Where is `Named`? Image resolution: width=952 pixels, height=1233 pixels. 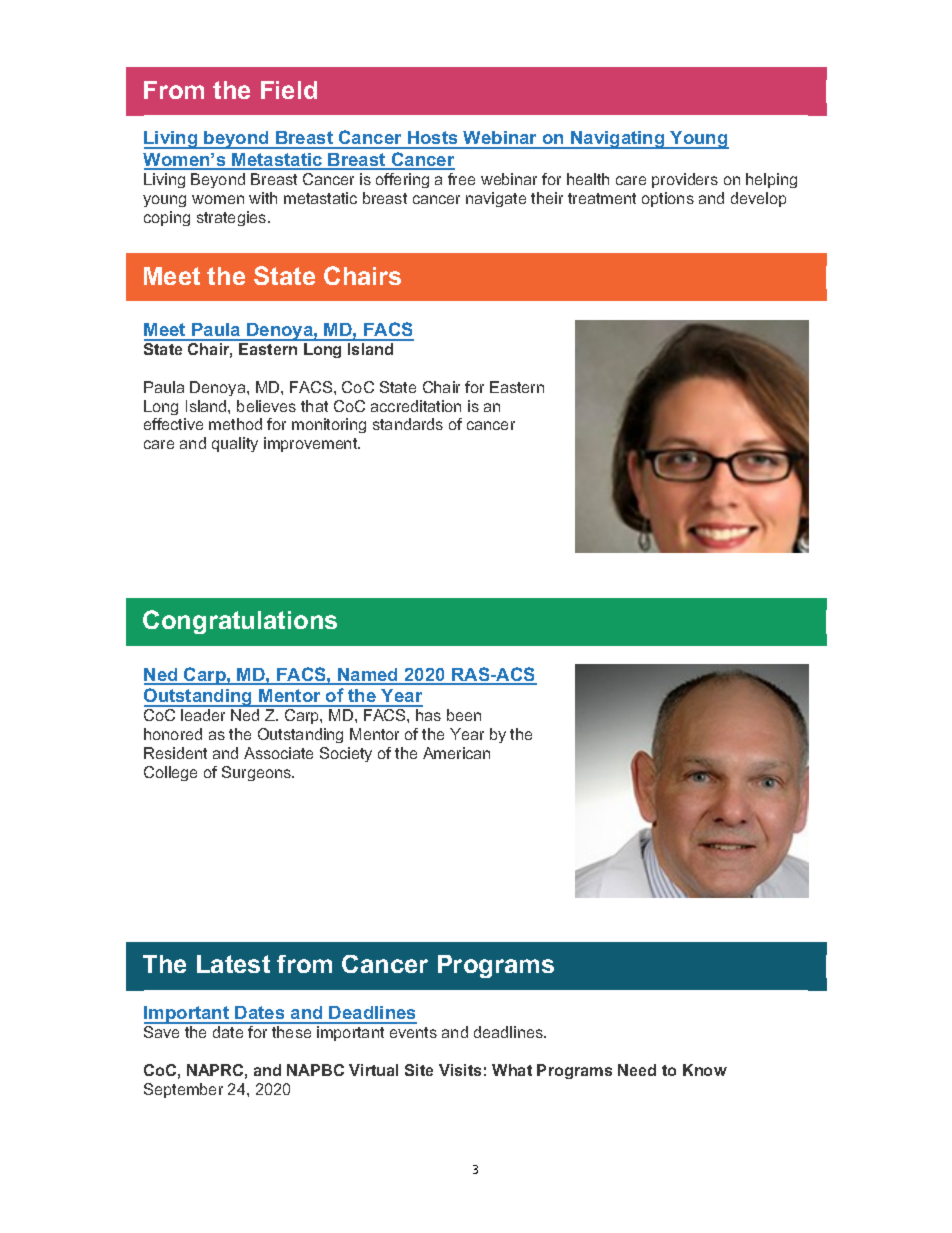
Named is located at coordinates (368, 676).
